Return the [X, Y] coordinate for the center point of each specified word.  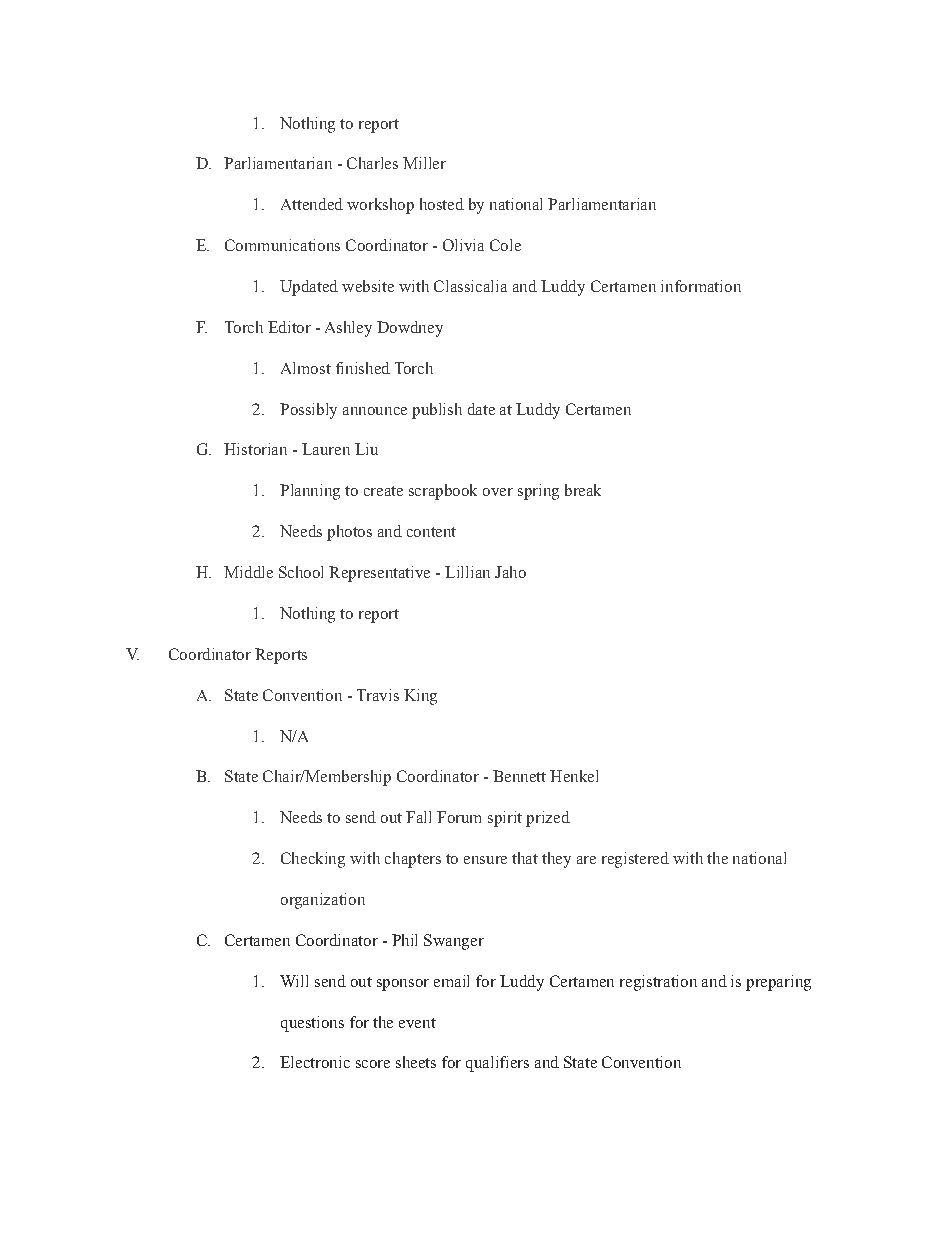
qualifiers [497, 1064]
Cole [505, 245]
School [301, 572]
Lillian [467, 572]
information [701, 286]
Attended [312, 204]
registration [658, 983]
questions [312, 1024]
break [583, 490]
